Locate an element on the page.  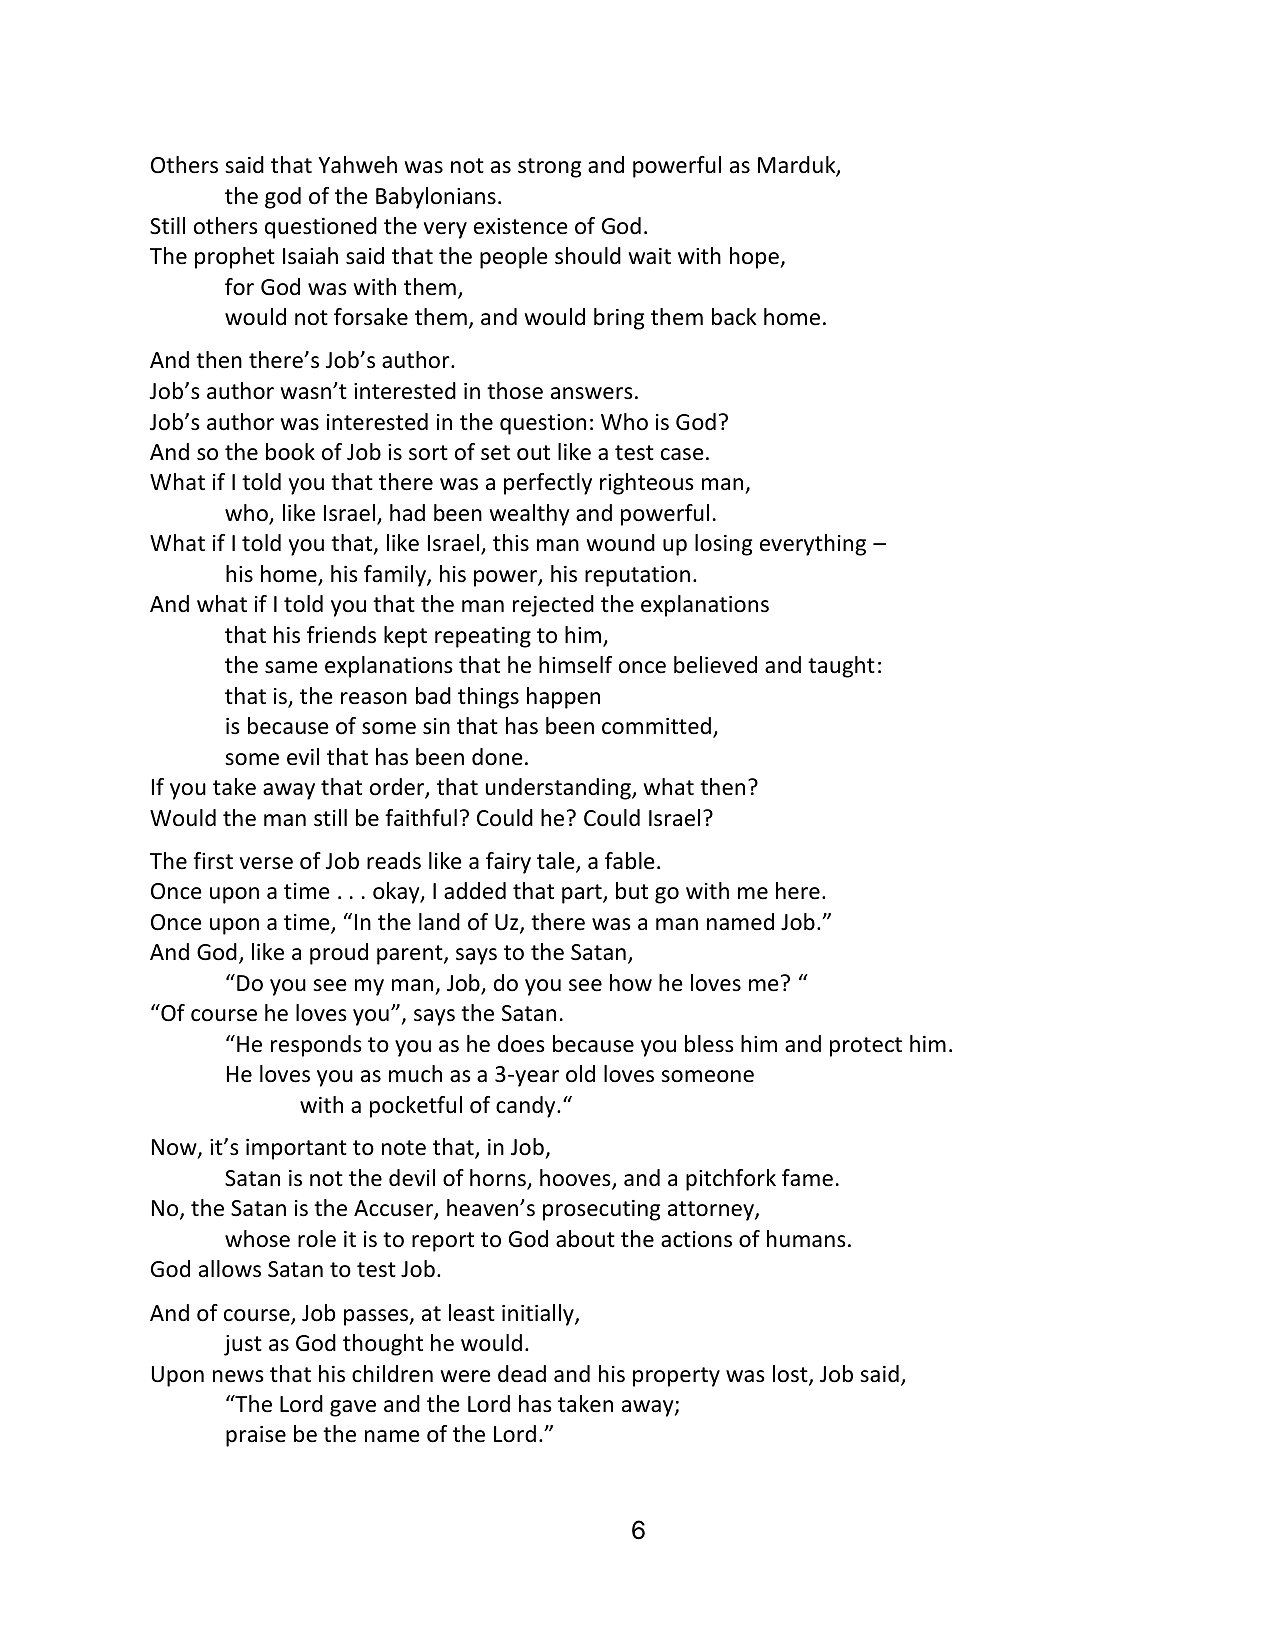
news is located at coordinates (238, 1376).
